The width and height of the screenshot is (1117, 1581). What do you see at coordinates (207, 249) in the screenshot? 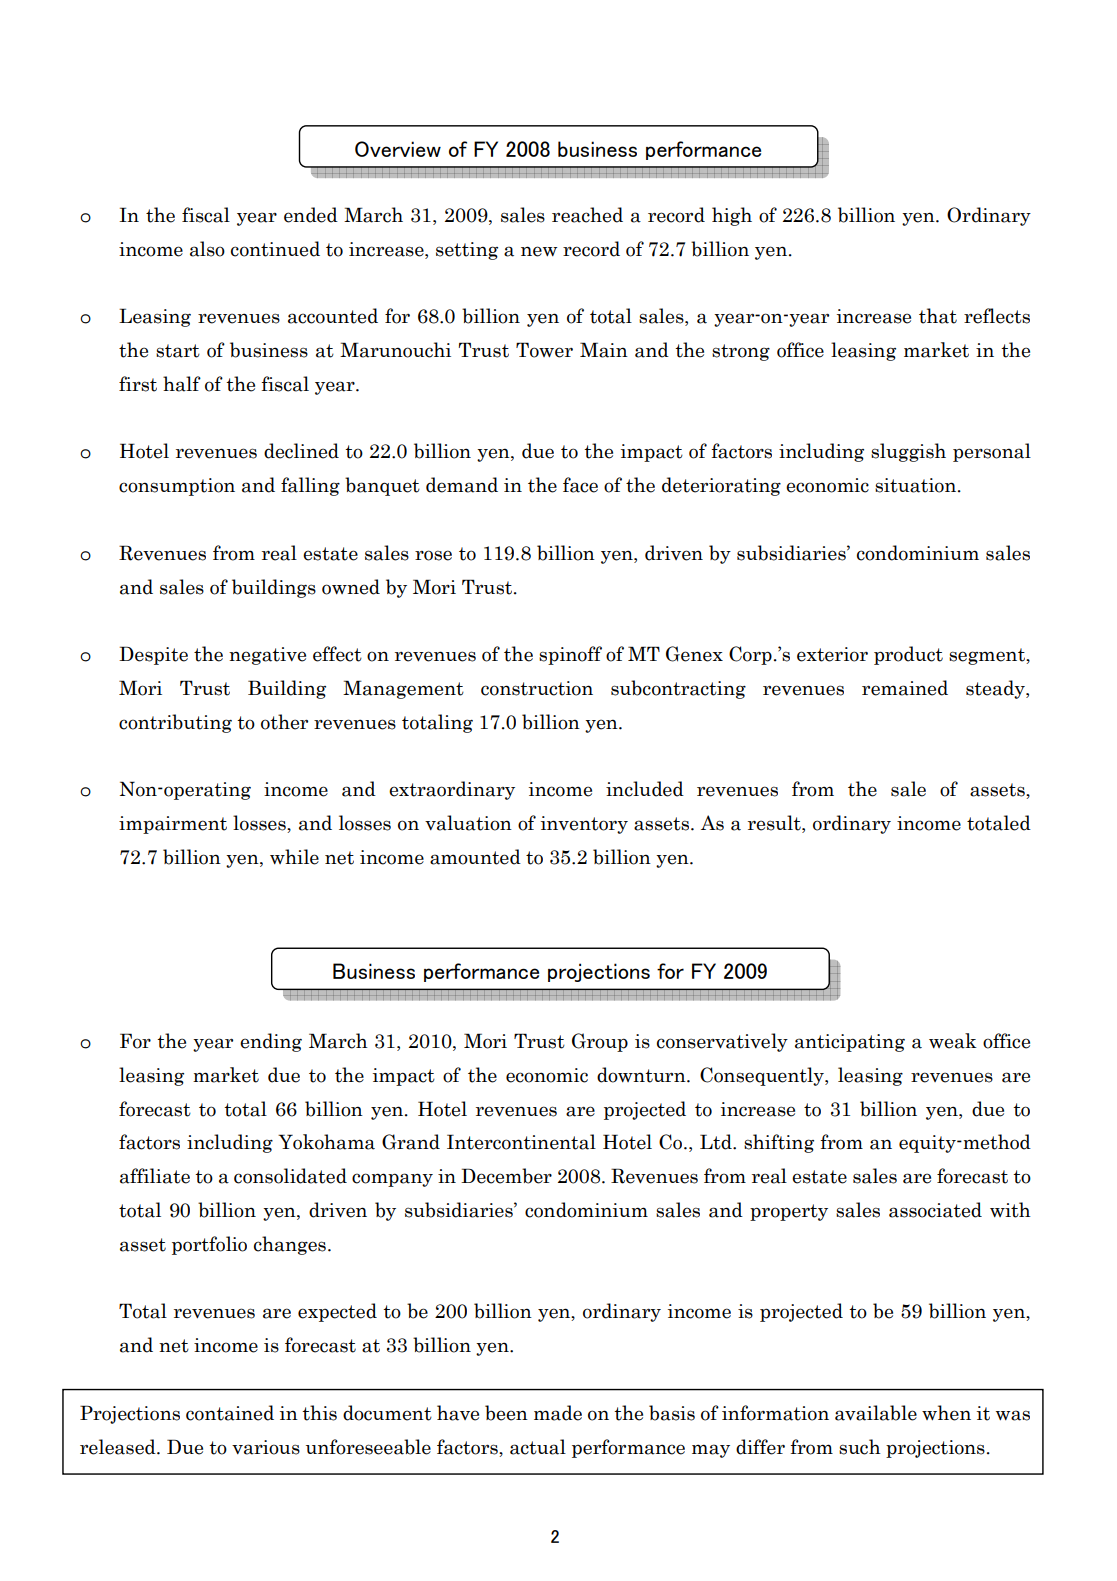
I see `also` at bounding box center [207, 249].
